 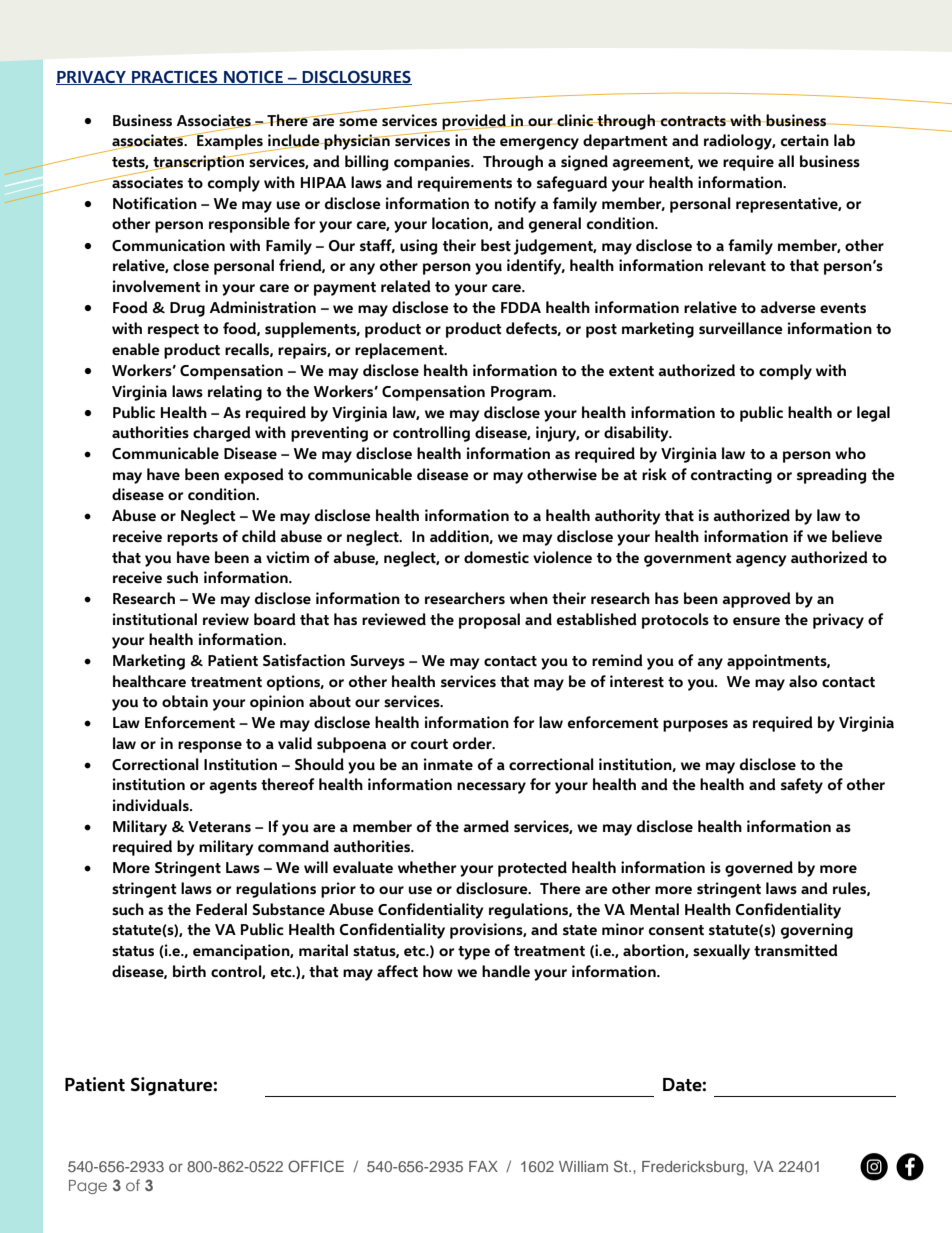 I want to click on board, so click(x=275, y=619).
